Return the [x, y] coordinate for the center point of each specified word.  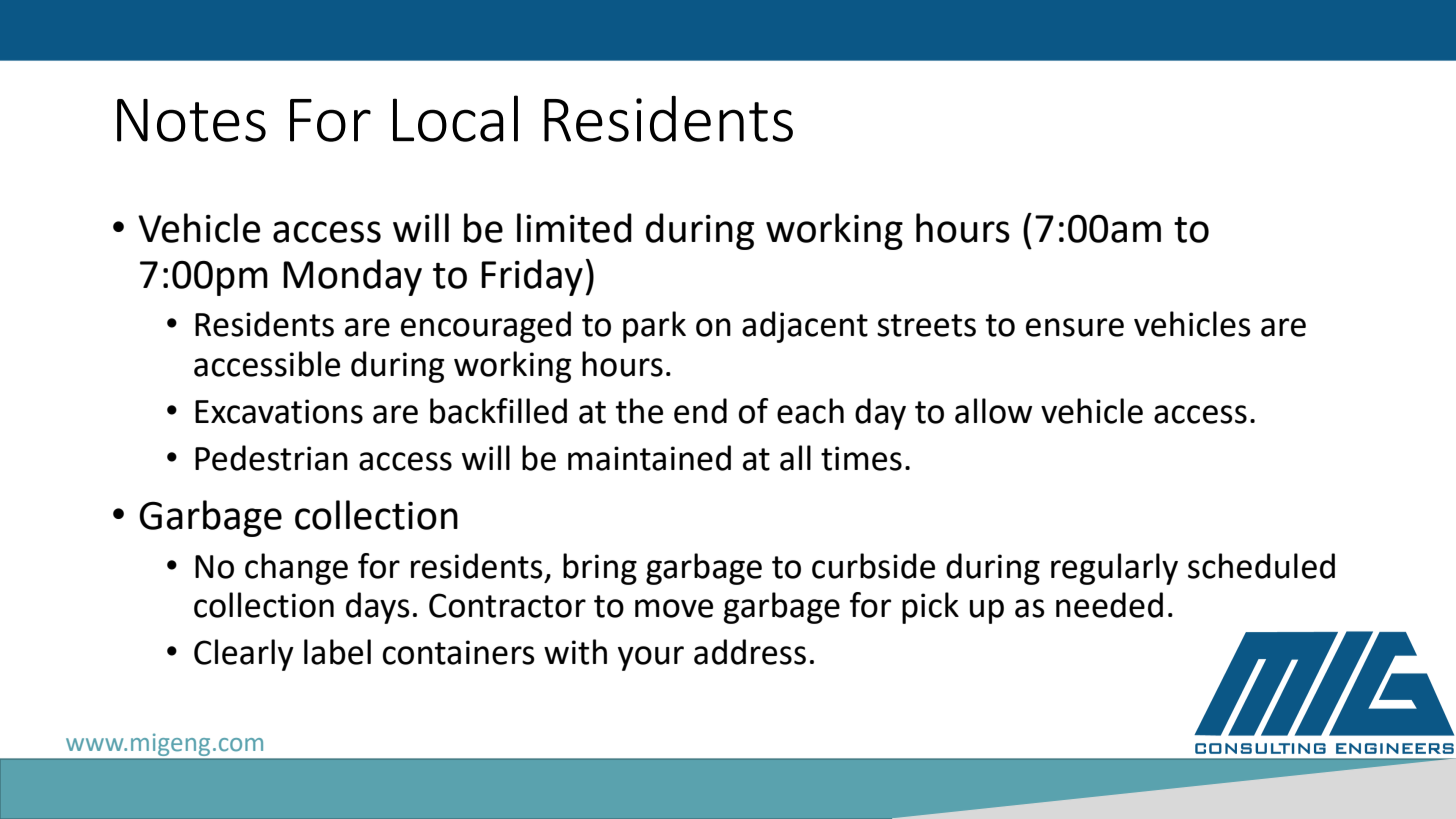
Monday [352, 277]
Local [455, 118]
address [750, 652]
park [654, 327]
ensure [1075, 327]
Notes [191, 120]
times [861, 458]
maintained [649, 458]
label [337, 652]
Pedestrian [271, 458]
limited [574, 228]
